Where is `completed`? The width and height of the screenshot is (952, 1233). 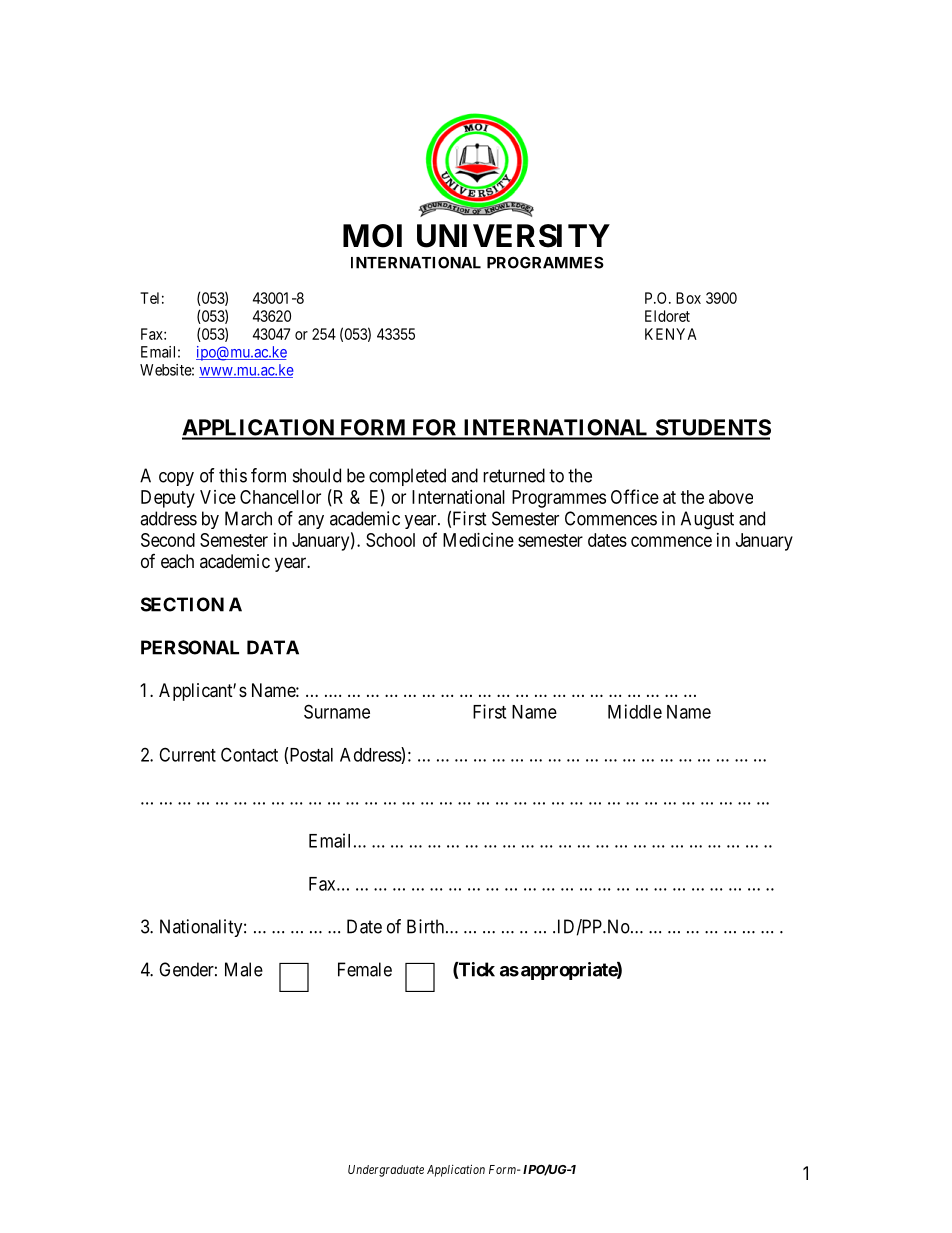 completed is located at coordinates (407, 477).
